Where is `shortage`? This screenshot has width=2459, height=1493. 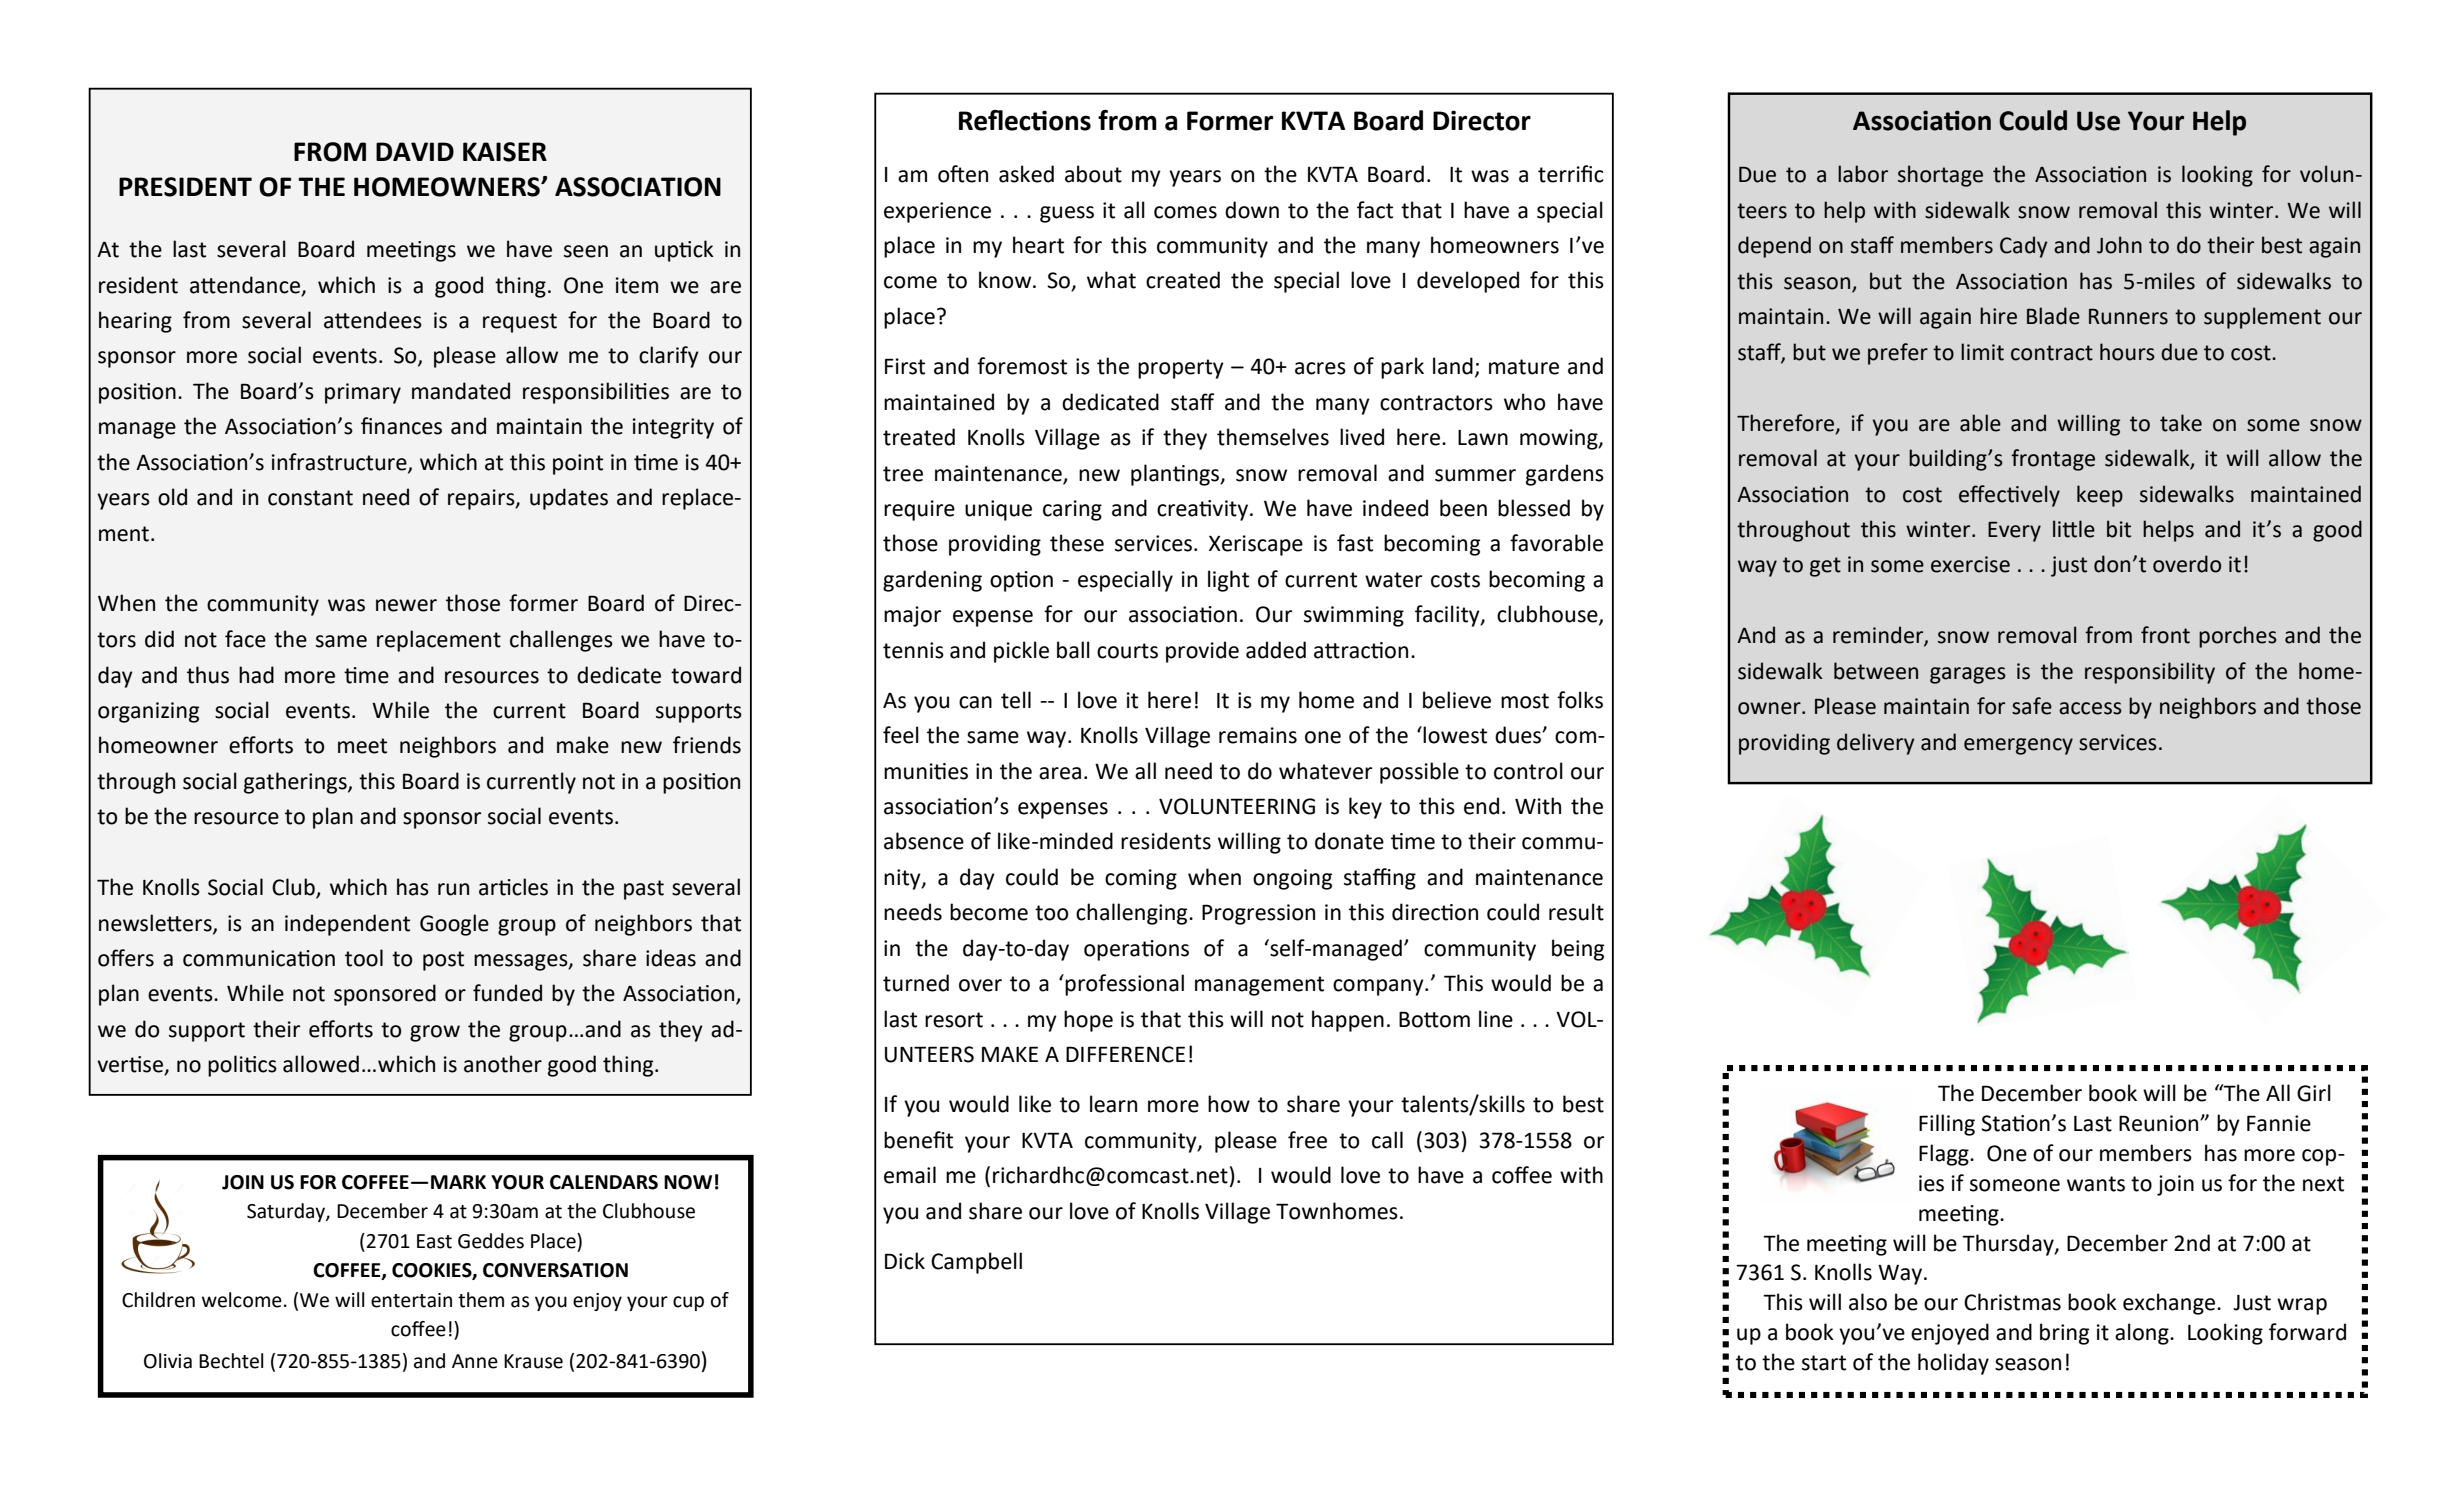
shortage is located at coordinates (1940, 176).
